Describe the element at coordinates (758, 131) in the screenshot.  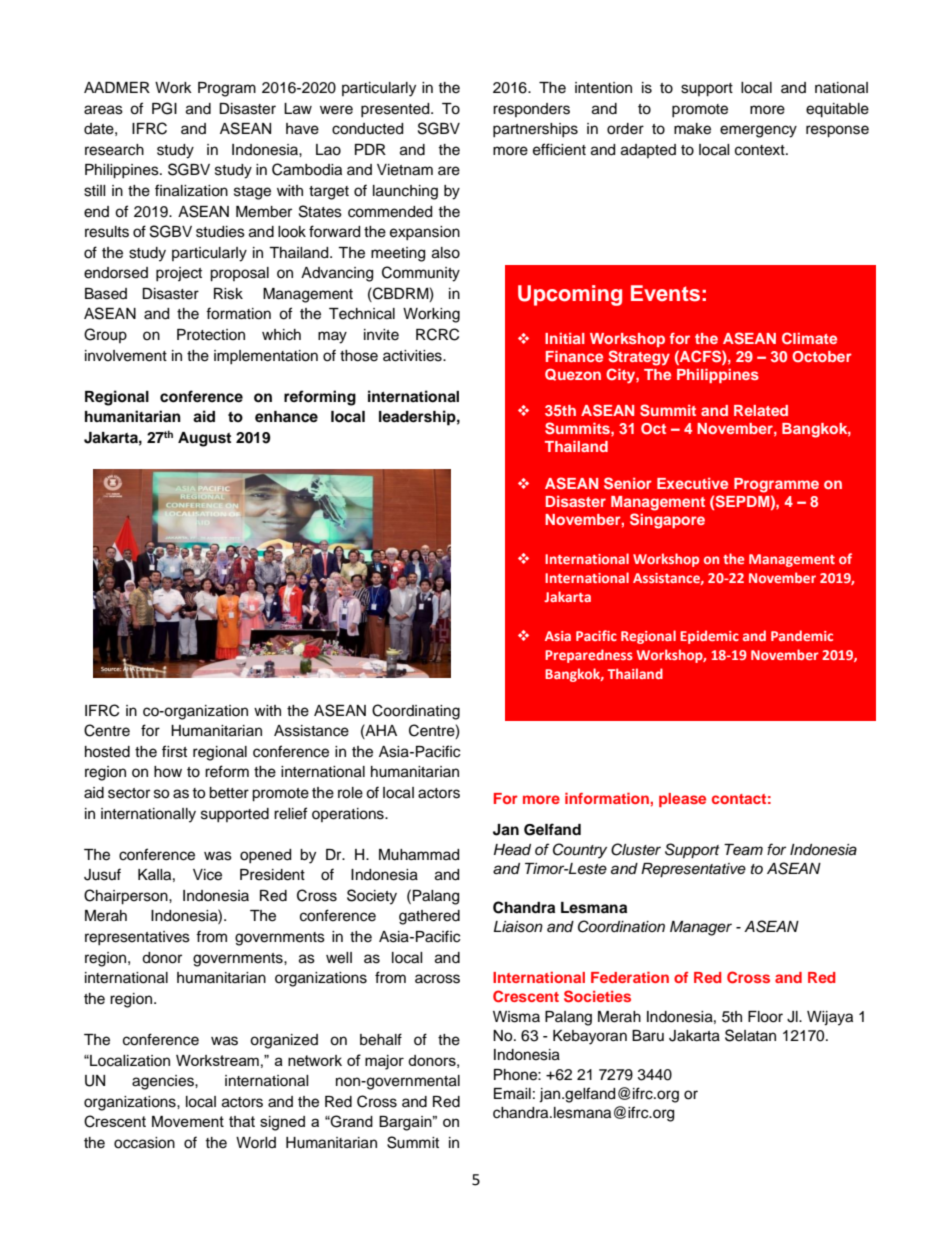
I see `emergency` at that location.
